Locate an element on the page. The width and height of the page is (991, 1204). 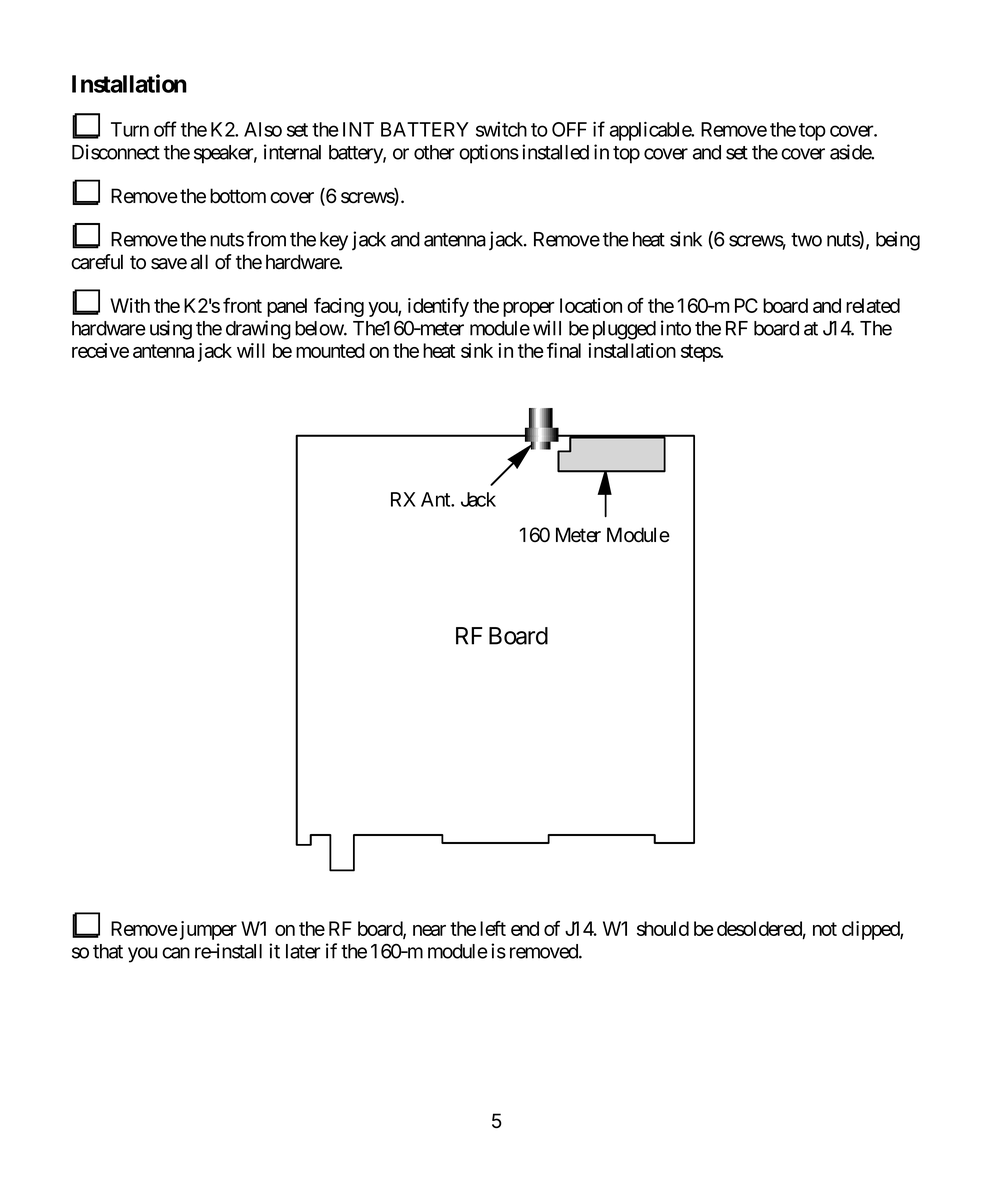
switch is located at coordinates (501, 129).
